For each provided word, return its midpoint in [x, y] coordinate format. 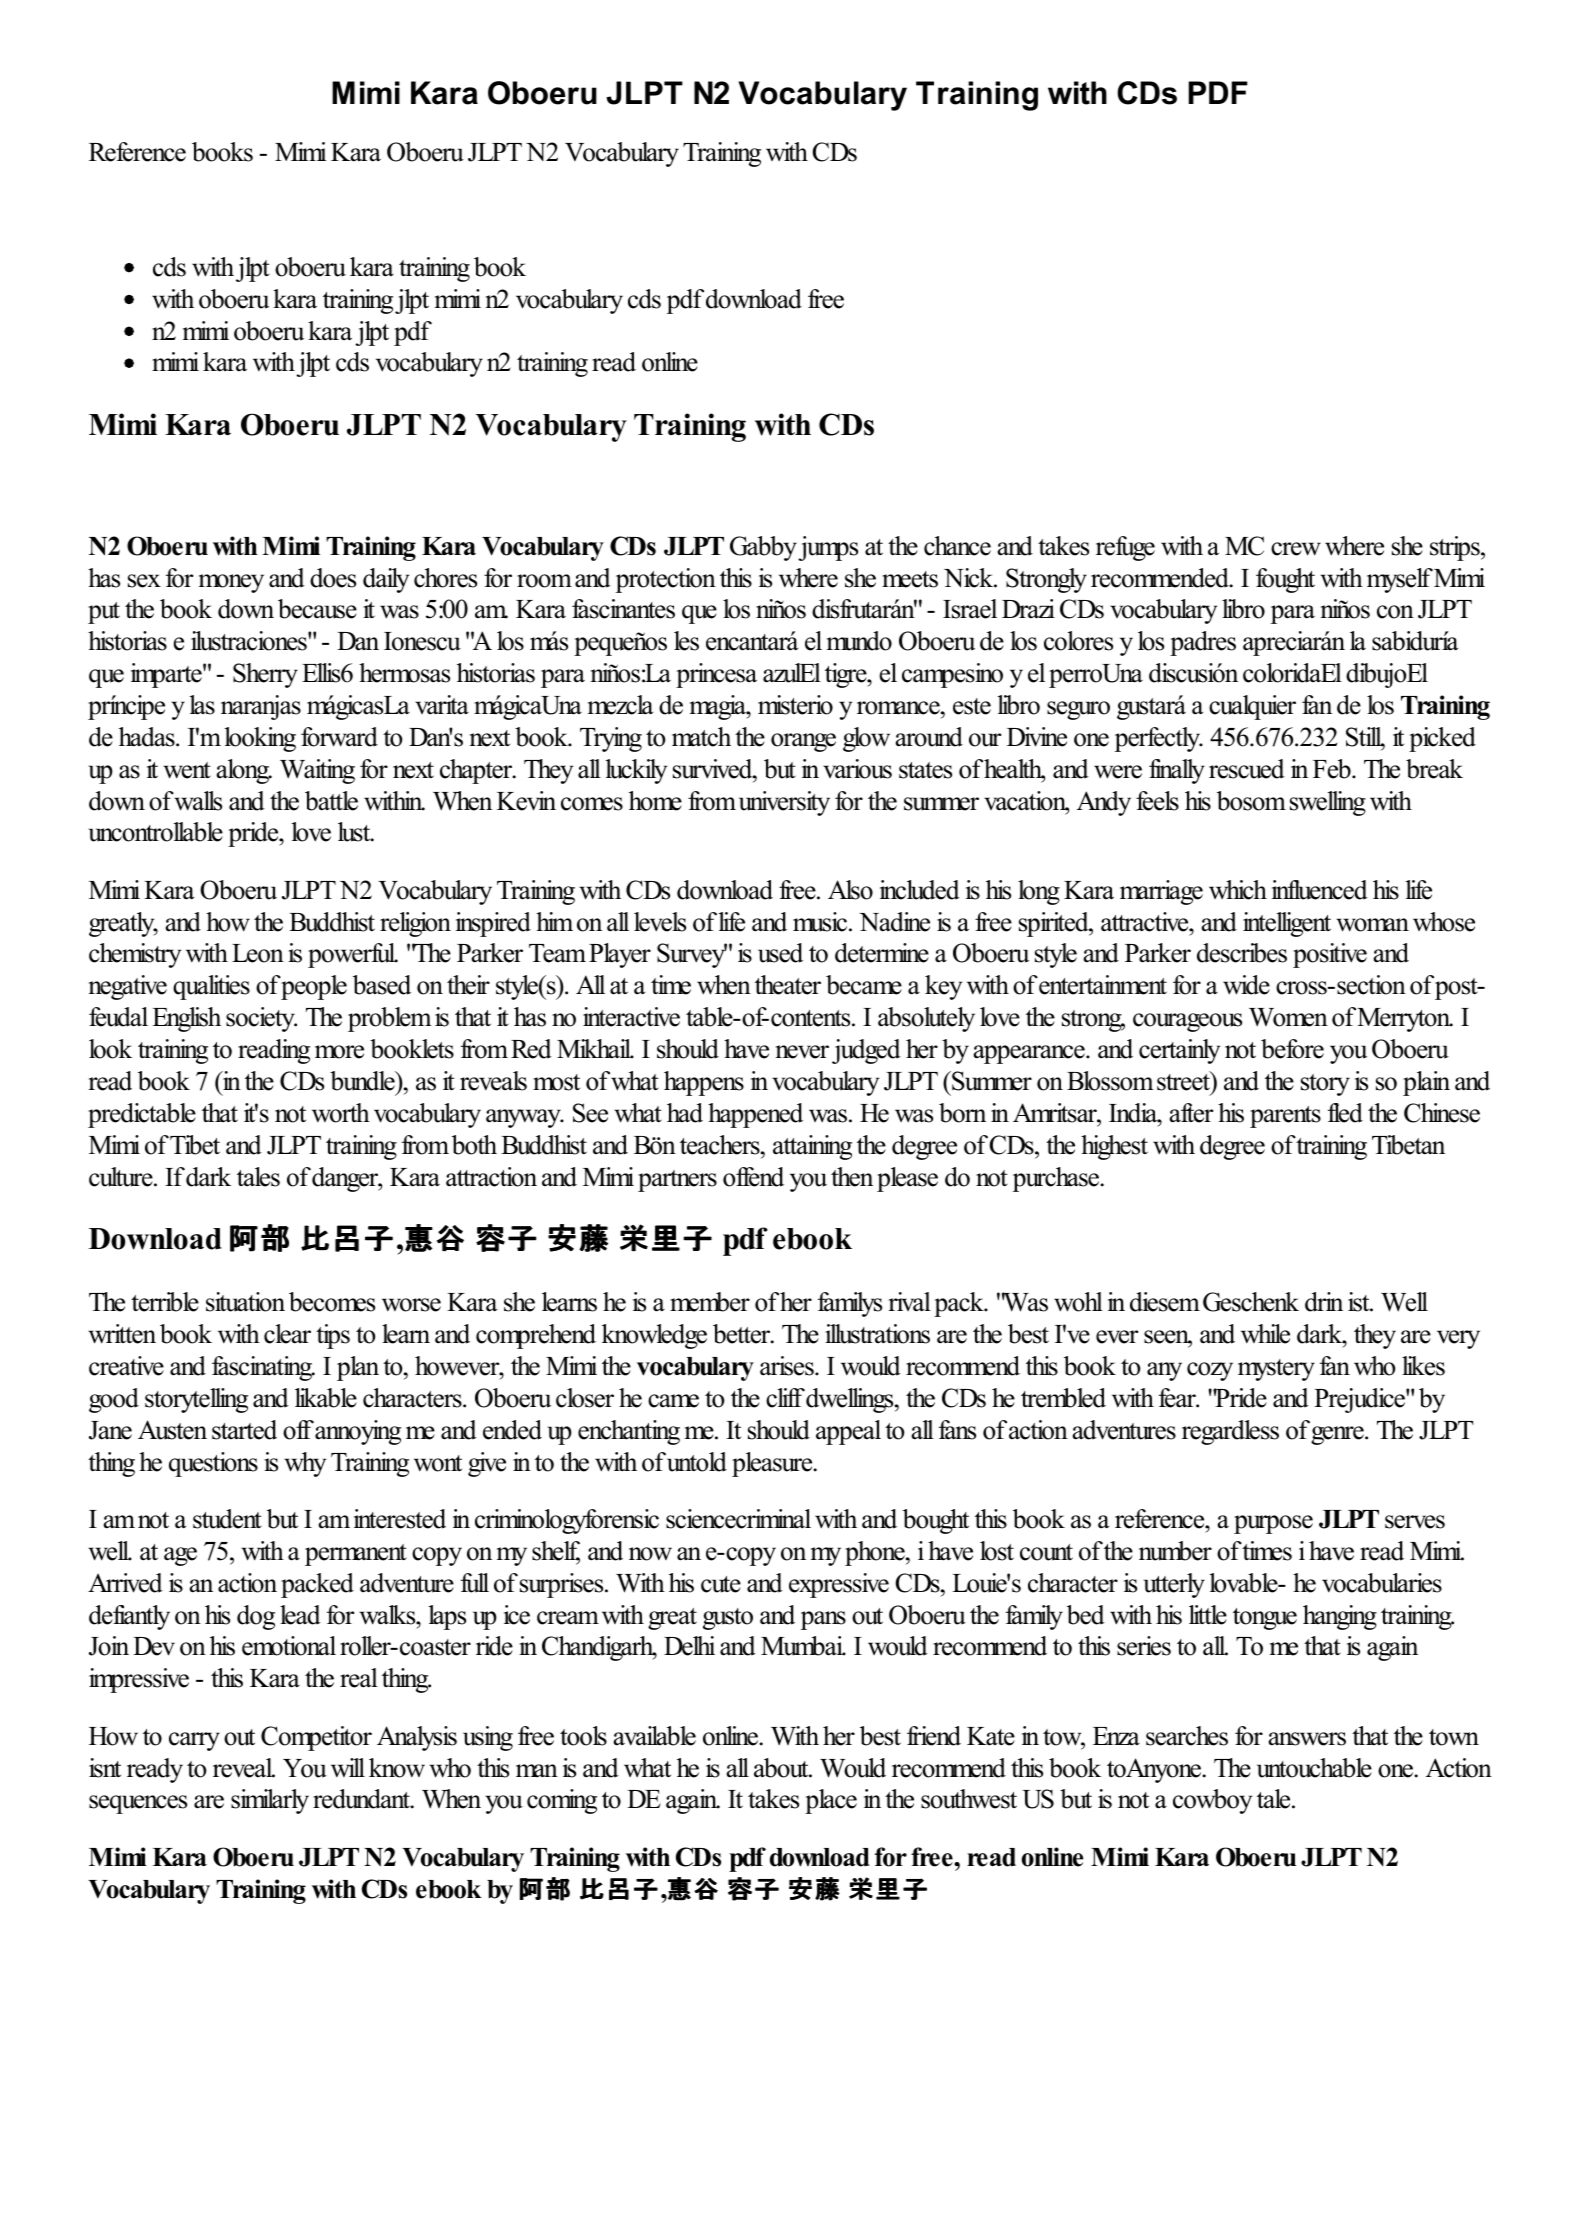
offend [753, 1177]
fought [1285, 580]
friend [934, 1736]
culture [122, 1177]
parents [1285, 1117]
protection [666, 580]
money [231, 583]
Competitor [316, 1738]
